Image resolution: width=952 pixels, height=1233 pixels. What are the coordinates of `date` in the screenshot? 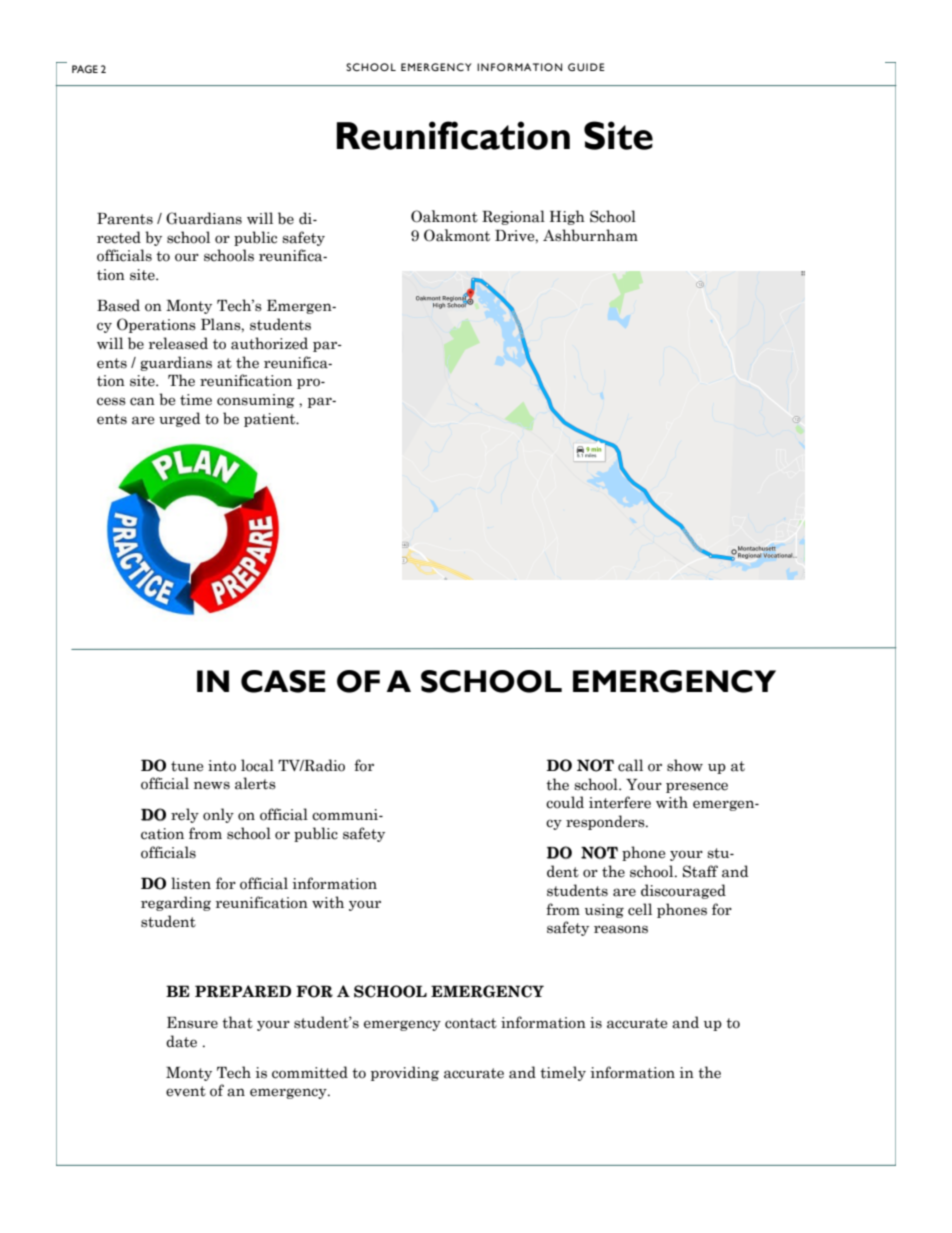 It's located at (181, 1041).
